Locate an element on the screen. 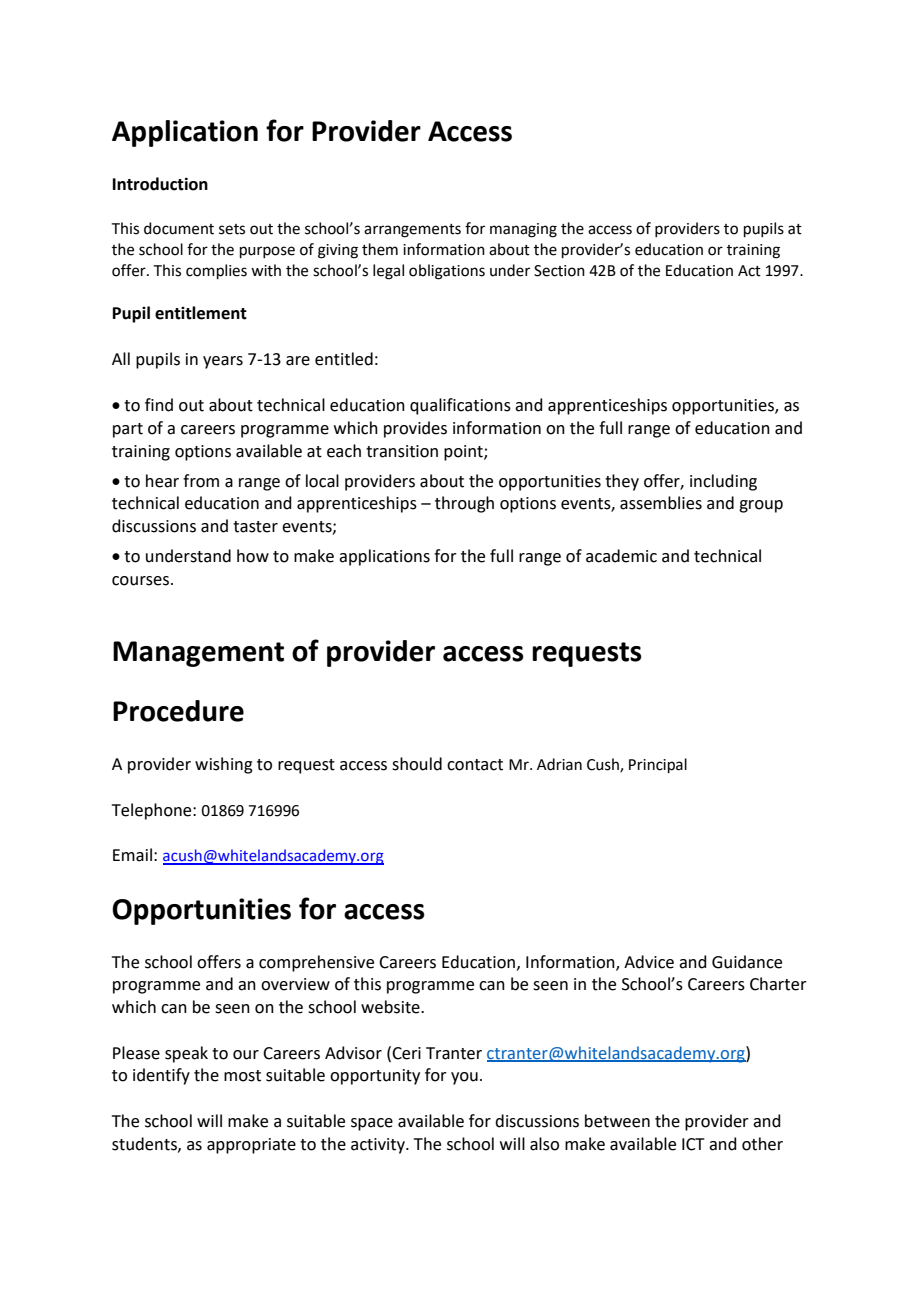 The width and height of the screenshot is (924, 1308). Section is located at coordinates (559, 271).
